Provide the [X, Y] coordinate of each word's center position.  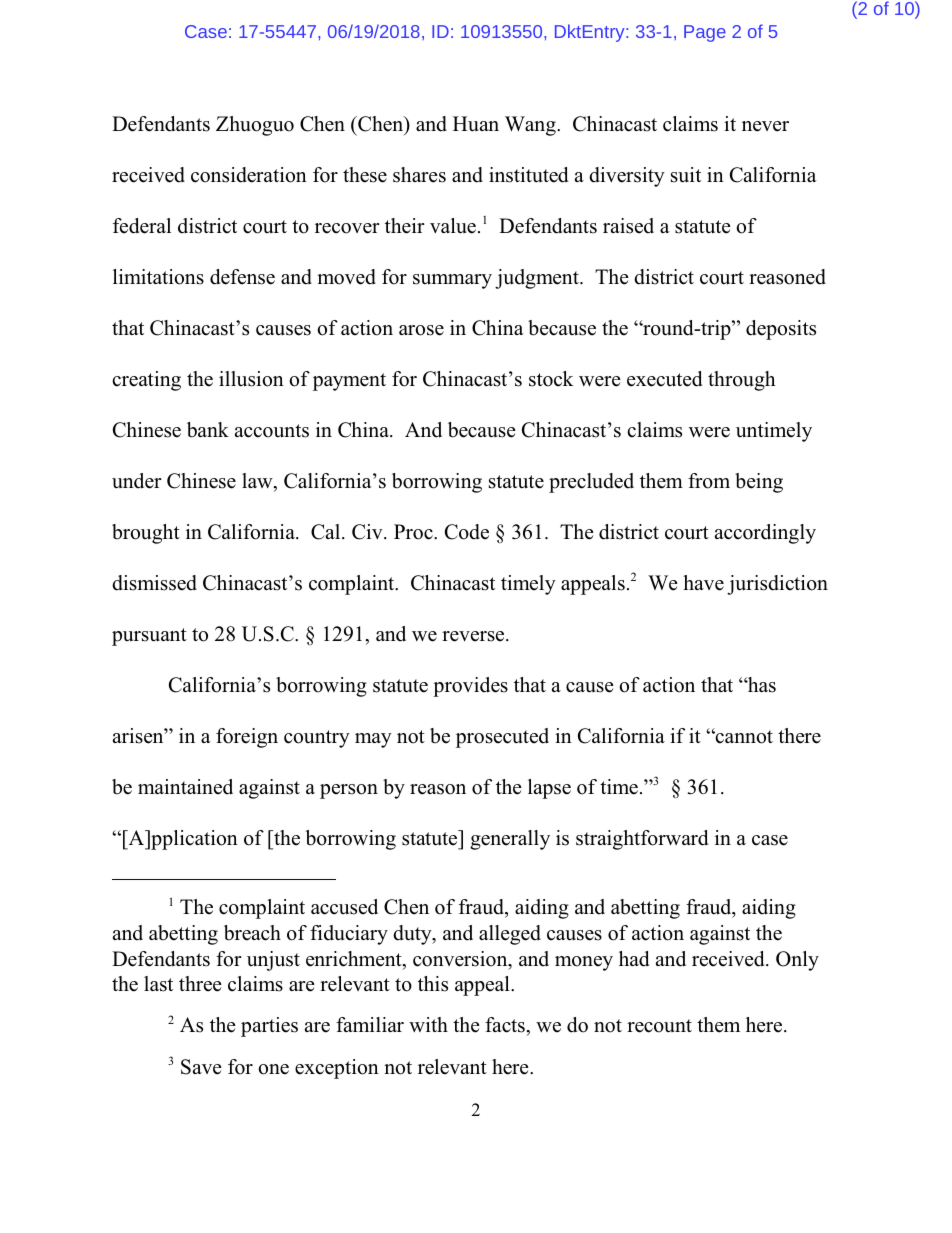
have [703, 583]
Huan [476, 124]
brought [146, 534]
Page [705, 33]
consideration [249, 175]
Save [201, 1067]
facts [505, 1025]
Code [467, 532]
